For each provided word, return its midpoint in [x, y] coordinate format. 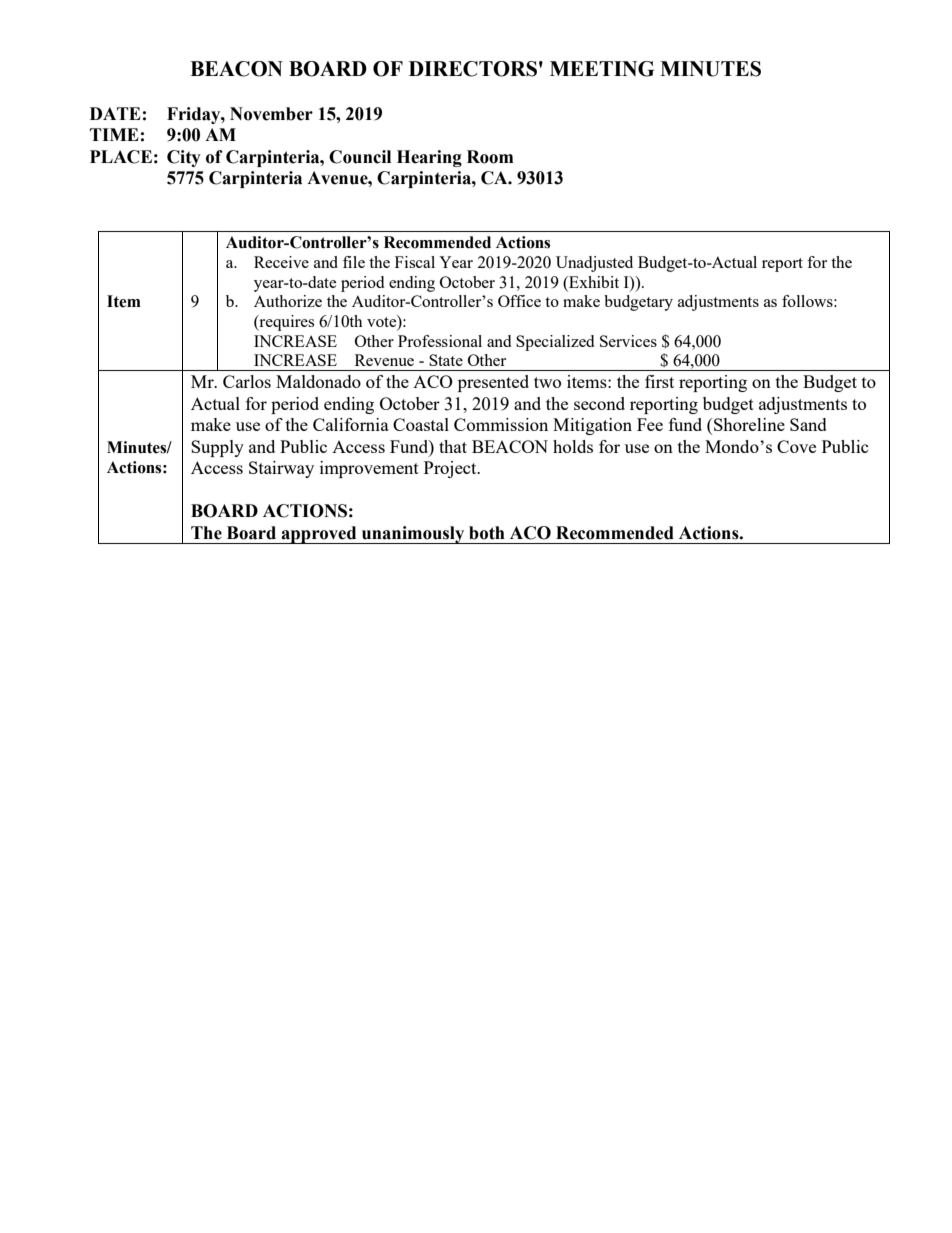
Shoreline [748, 424]
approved [319, 535]
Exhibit [593, 282]
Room [490, 157]
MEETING [602, 69]
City [184, 158]
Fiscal [415, 262]
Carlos [247, 381]
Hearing [429, 158]
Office [519, 301]
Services [628, 341]
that [453, 446]
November [271, 114]
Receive [281, 262]
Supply [217, 448]
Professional [440, 341]
